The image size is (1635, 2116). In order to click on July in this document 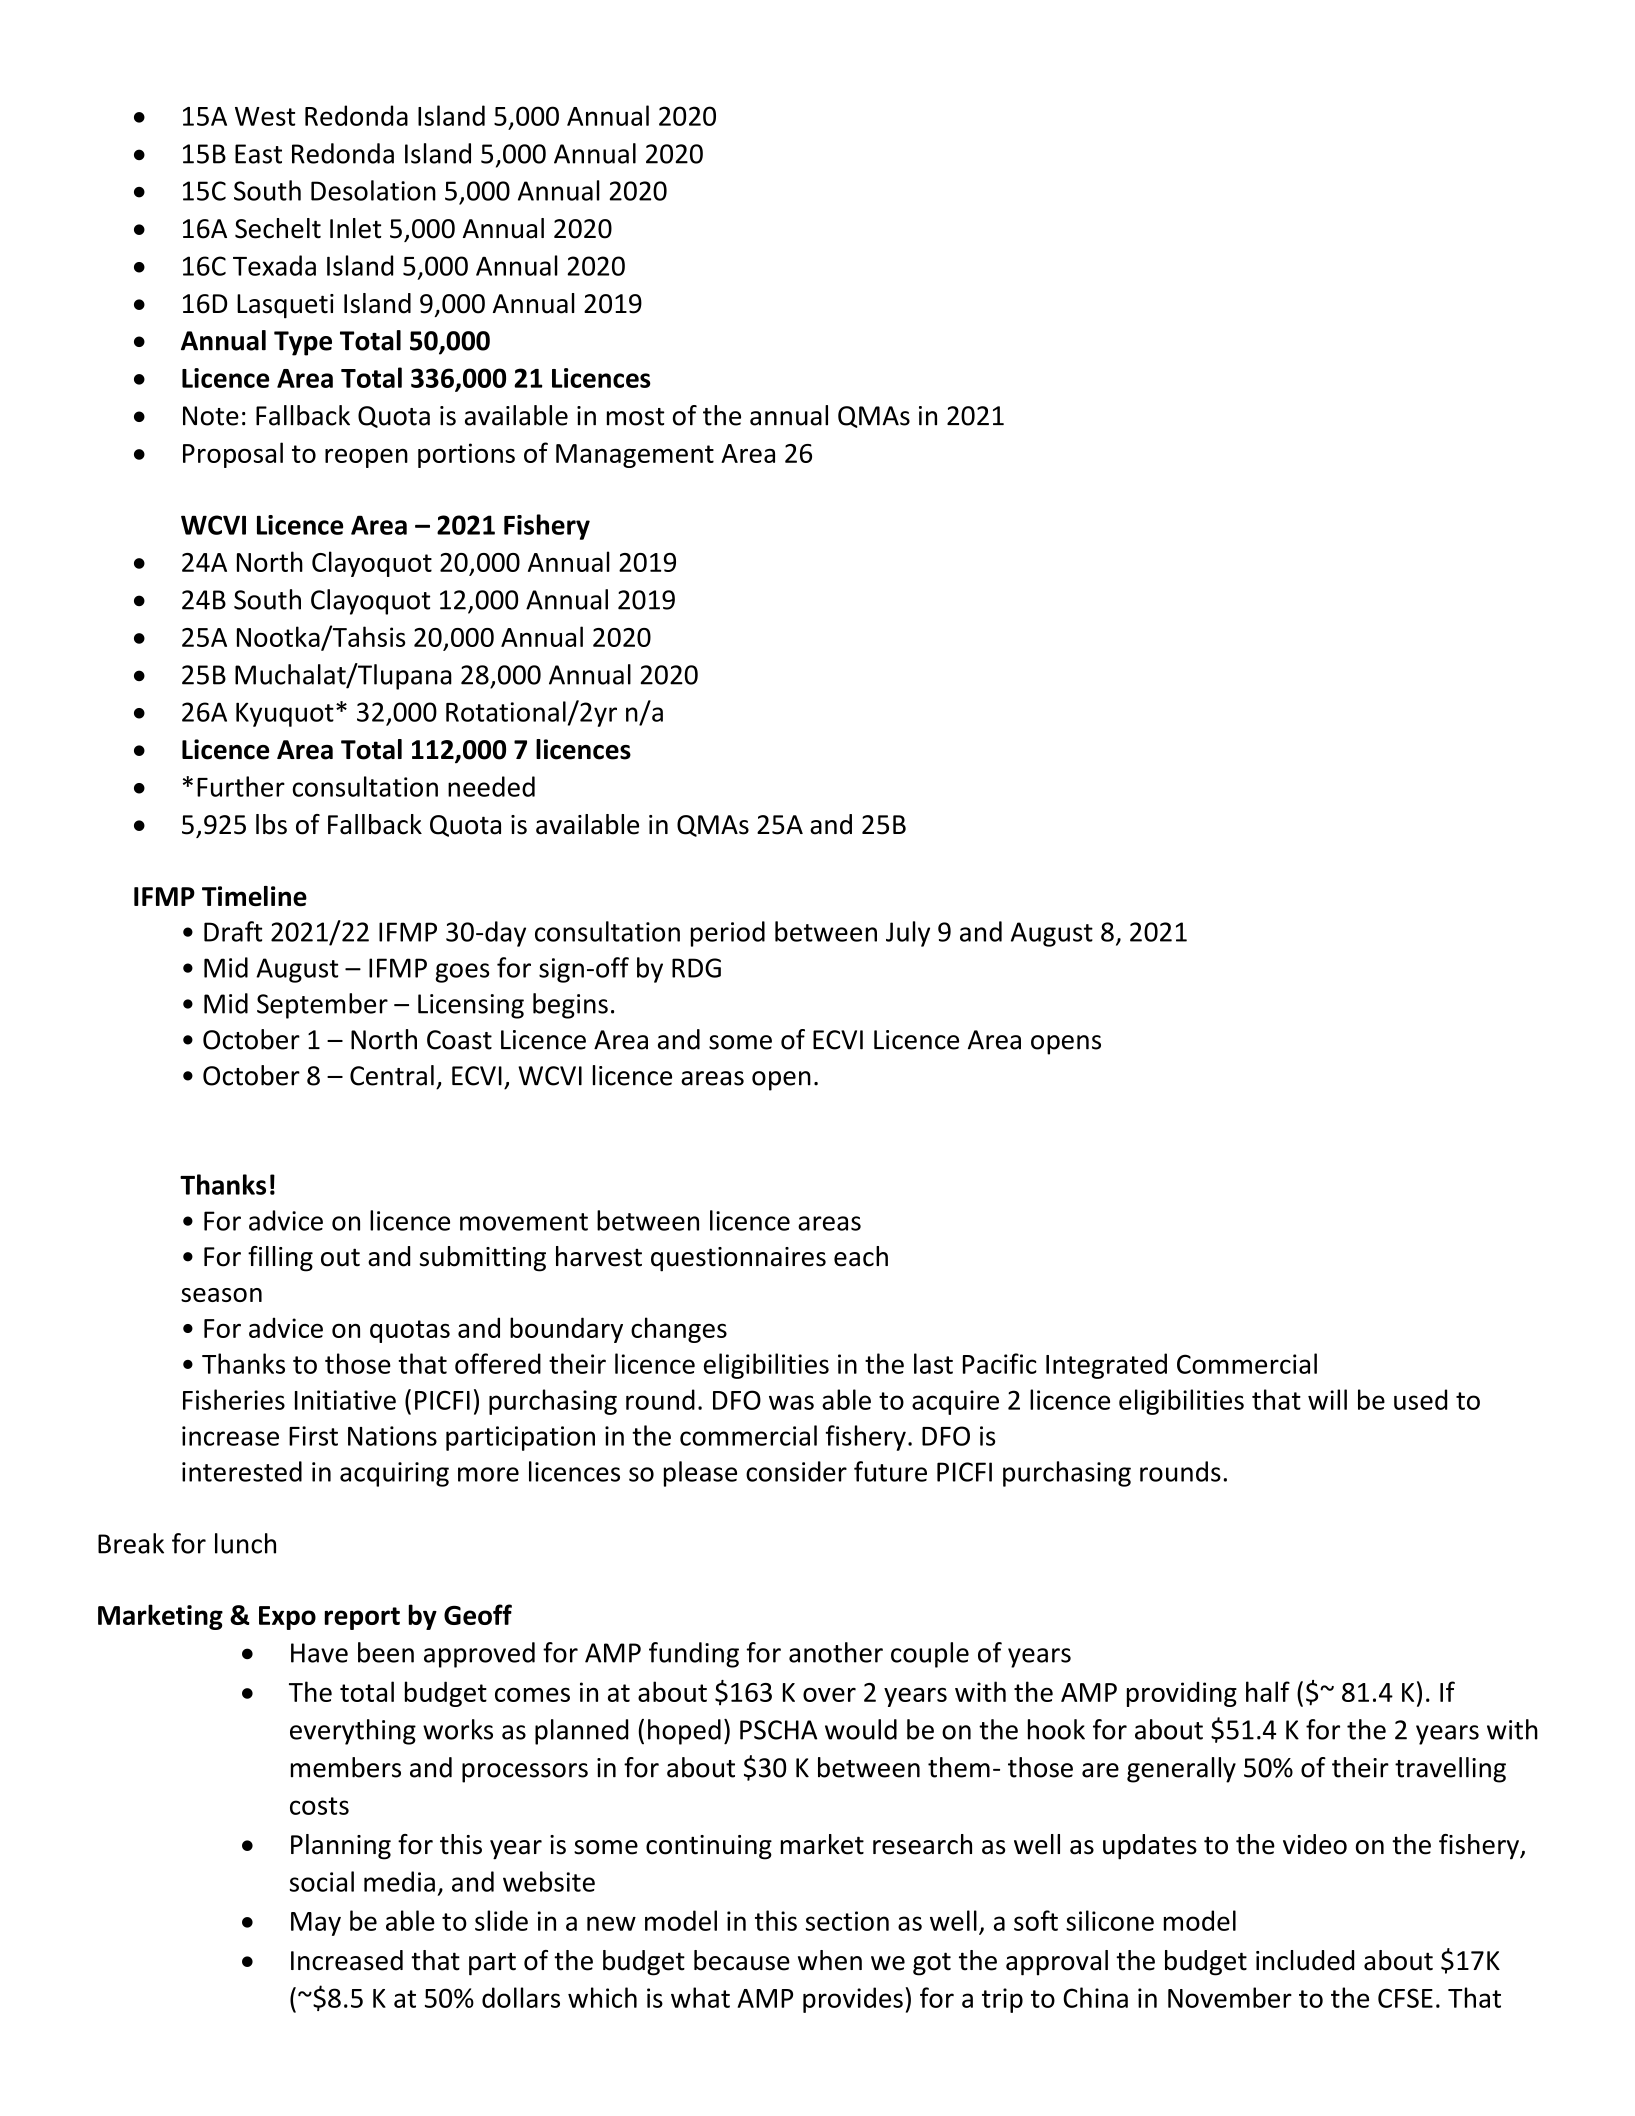, I will do `click(908, 934)`.
